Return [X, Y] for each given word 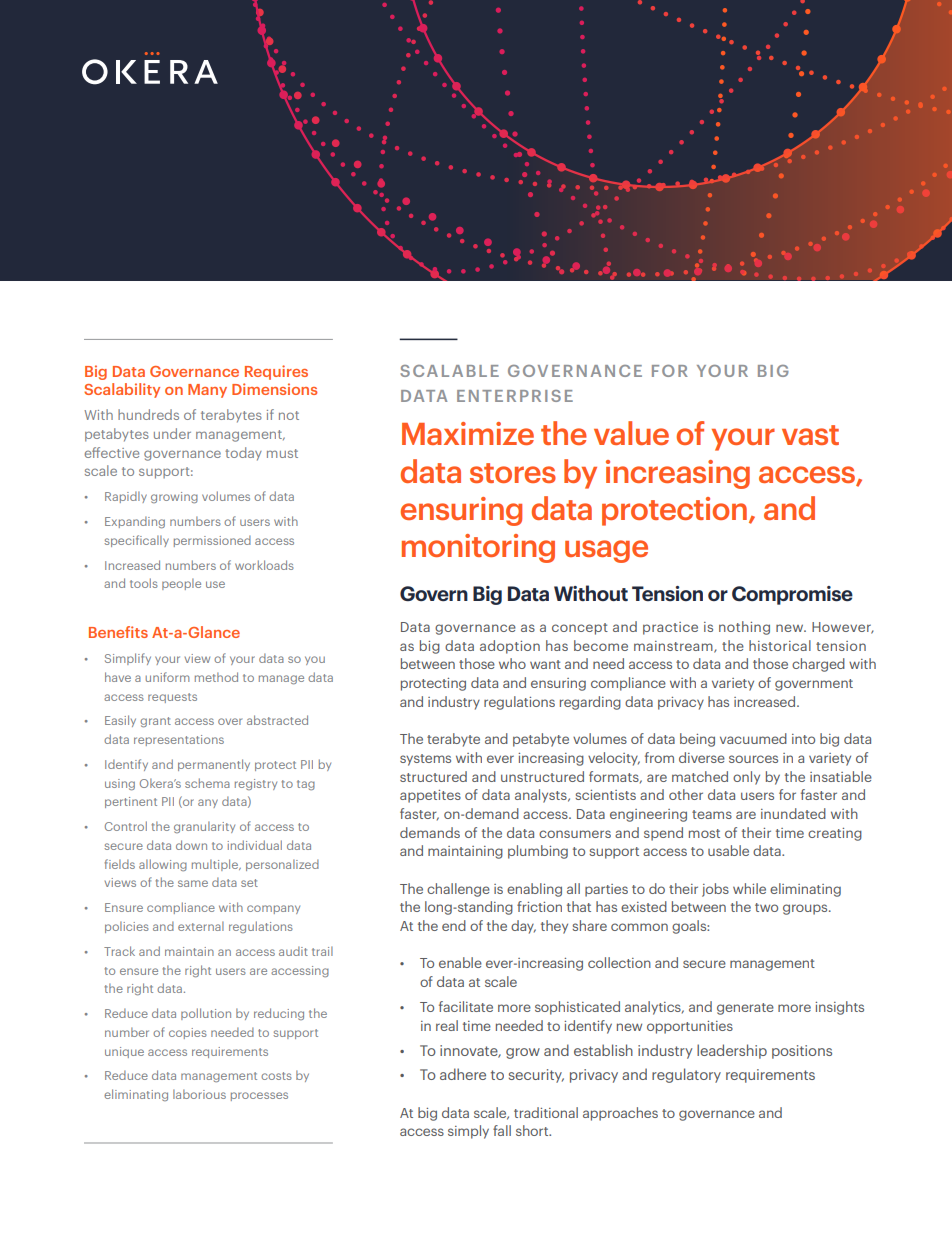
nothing [744, 628]
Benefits [118, 632]
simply [468, 1132]
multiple [216, 865]
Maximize [468, 433]
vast [810, 435]
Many [207, 391]
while [749, 888]
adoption [510, 647]
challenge [458, 890]
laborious [199, 1094]
